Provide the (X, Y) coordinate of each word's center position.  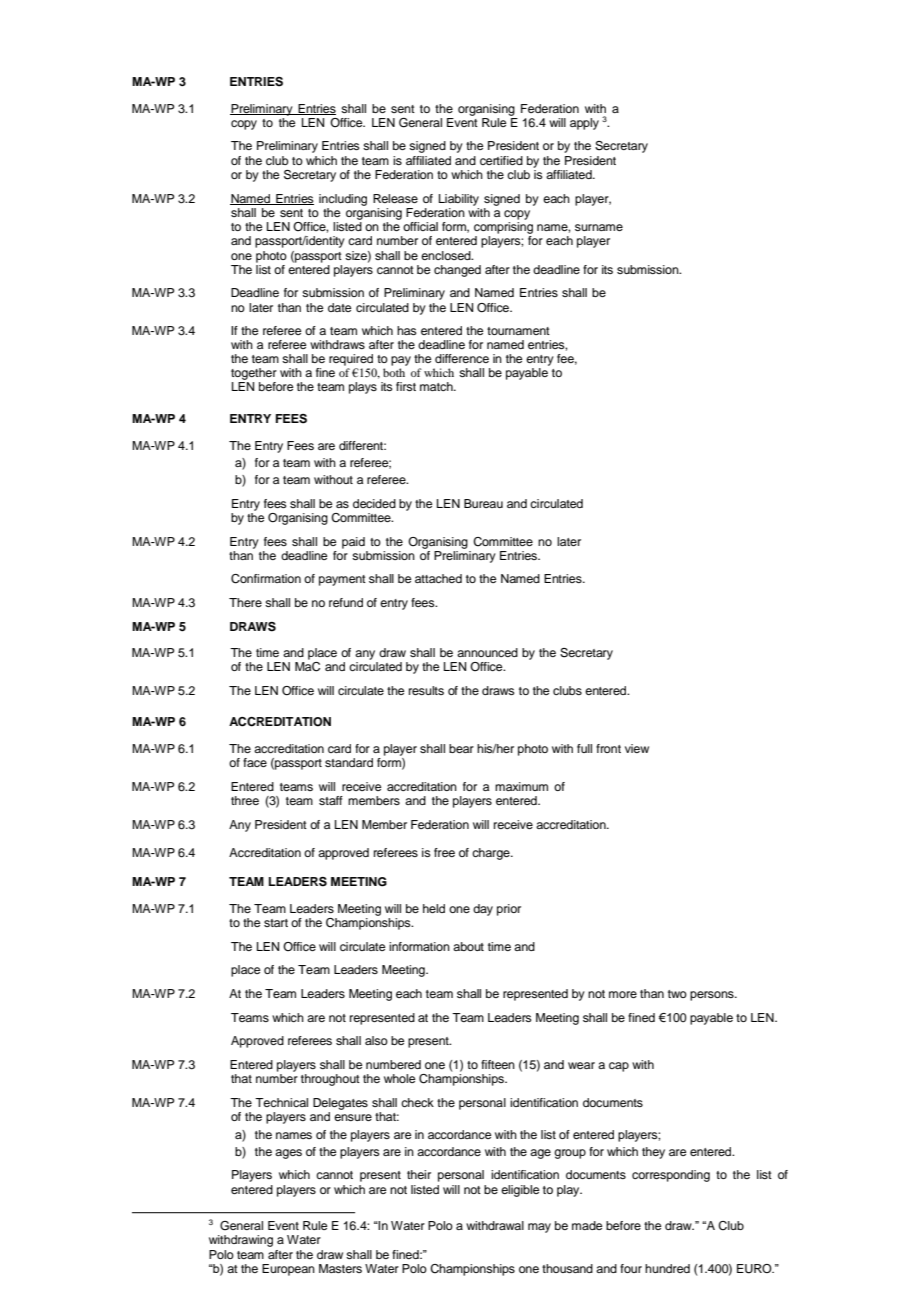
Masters (340, 1268)
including (343, 200)
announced (487, 652)
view (637, 748)
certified (501, 160)
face (255, 762)
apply (584, 124)
